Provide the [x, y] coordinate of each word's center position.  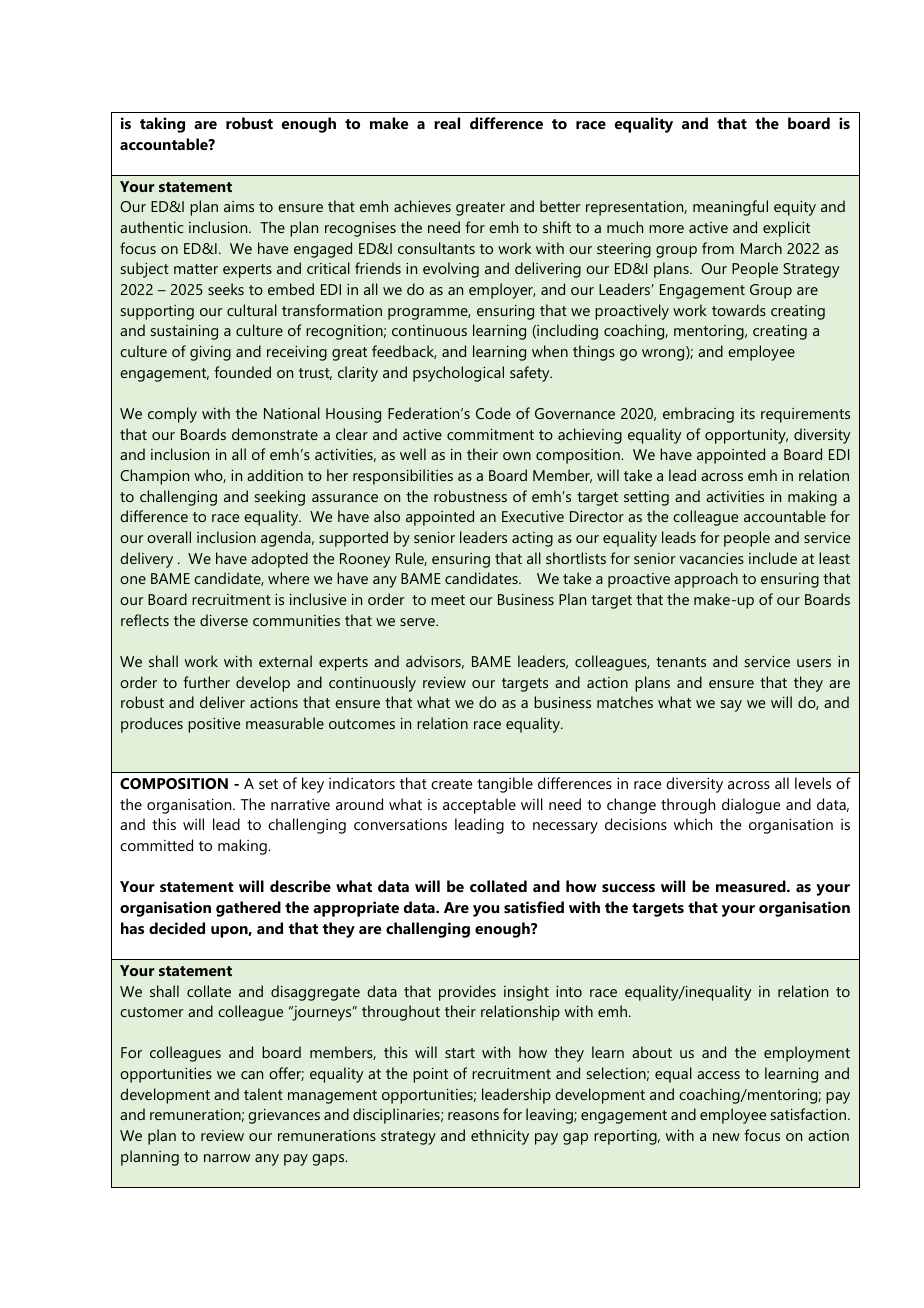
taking [162, 125]
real [447, 123]
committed [156, 845]
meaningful [730, 208]
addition [275, 475]
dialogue [751, 806]
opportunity [746, 436]
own [517, 456]
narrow [227, 1158]
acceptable [479, 806]
